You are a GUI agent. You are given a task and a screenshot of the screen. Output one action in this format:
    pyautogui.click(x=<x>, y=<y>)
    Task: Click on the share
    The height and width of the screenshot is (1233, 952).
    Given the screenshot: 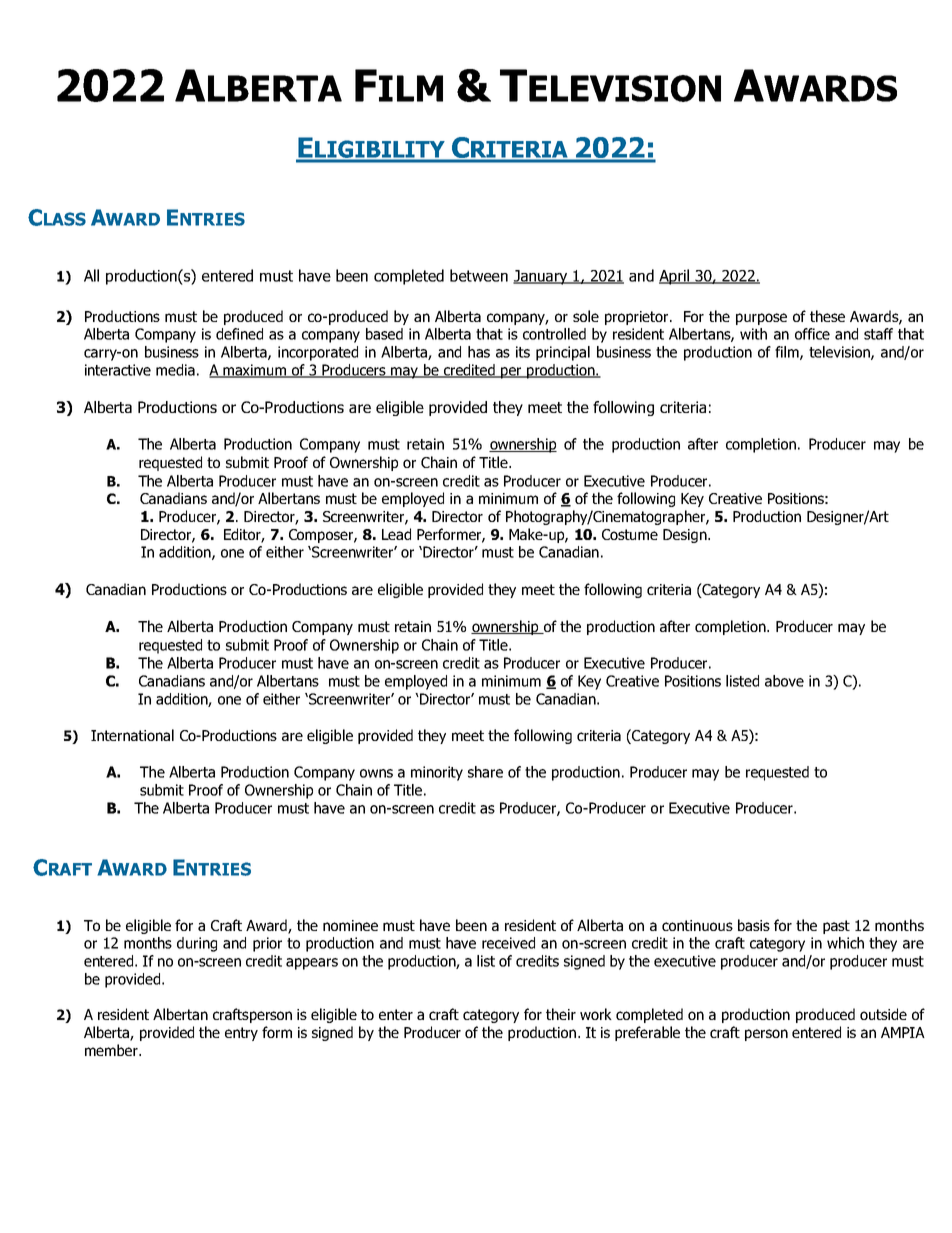 What is the action you would take?
    pyautogui.click(x=485, y=772)
